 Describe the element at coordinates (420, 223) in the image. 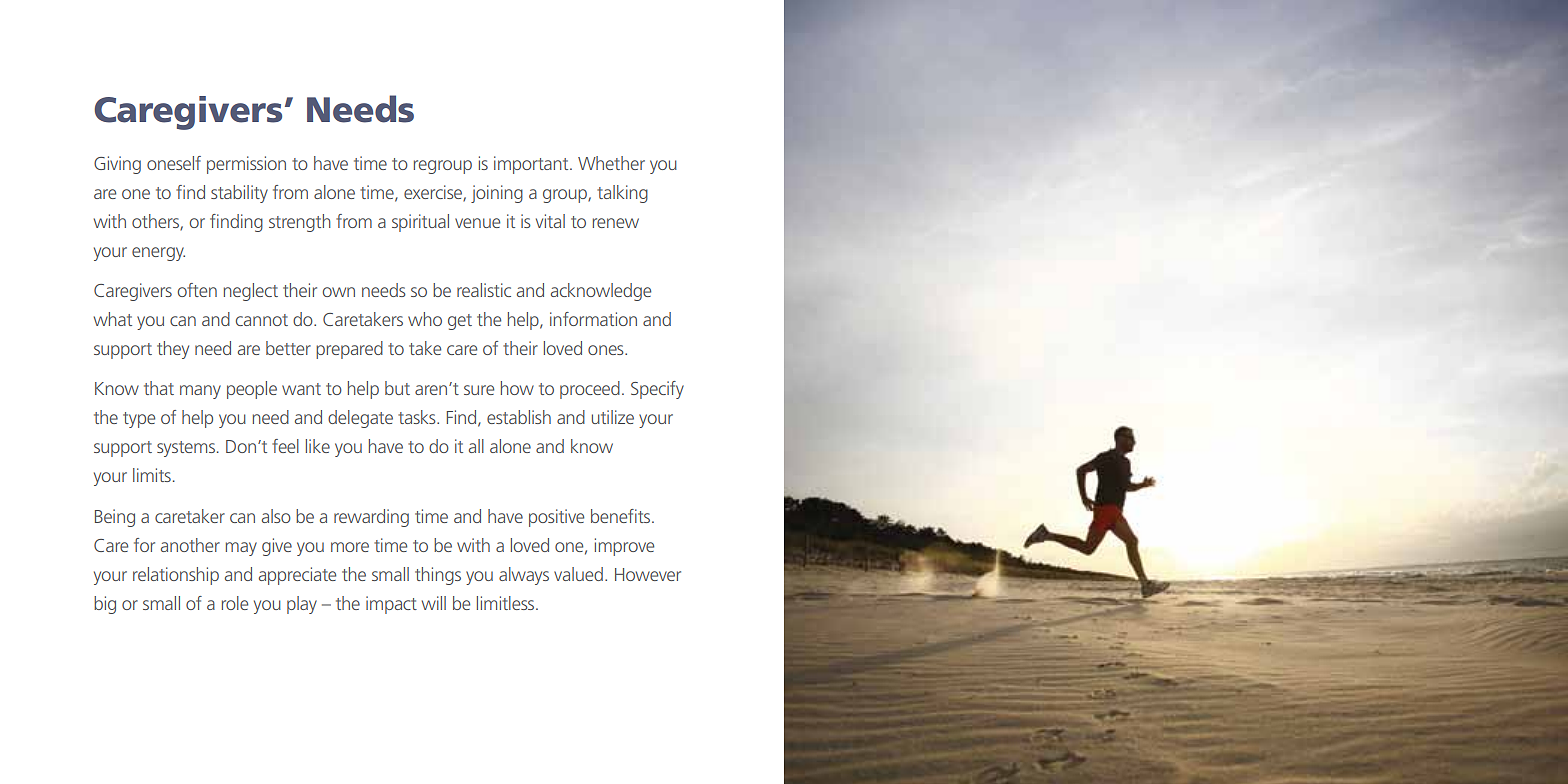

I see `spiritual` at that location.
